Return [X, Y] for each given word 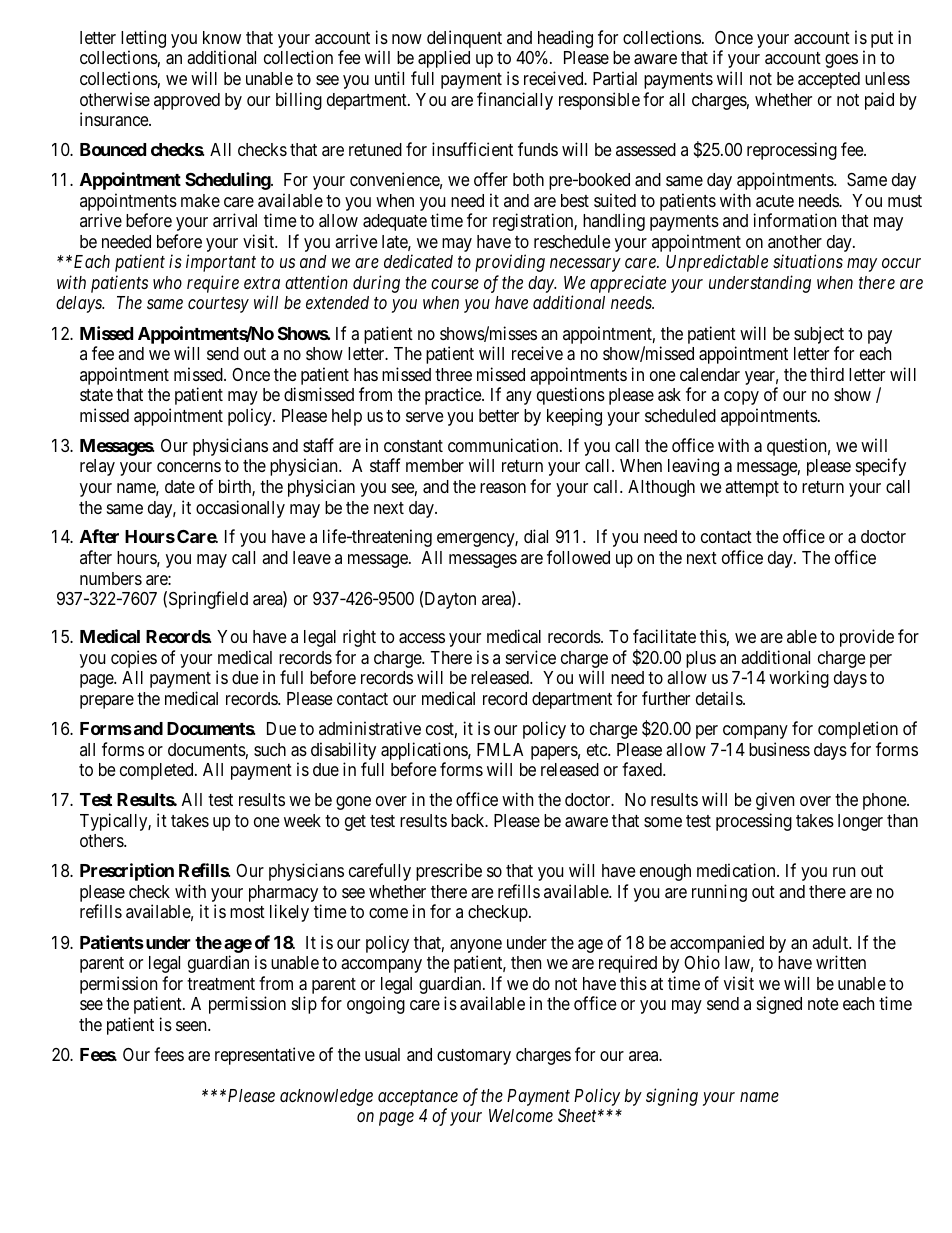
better [499, 415]
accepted [829, 80]
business [779, 749]
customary [474, 1057]
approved [187, 101]
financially [515, 101]
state [96, 395]
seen [192, 1026]
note [823, 1004]
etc [598, 750]
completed [158, 771]
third [827, 374]
